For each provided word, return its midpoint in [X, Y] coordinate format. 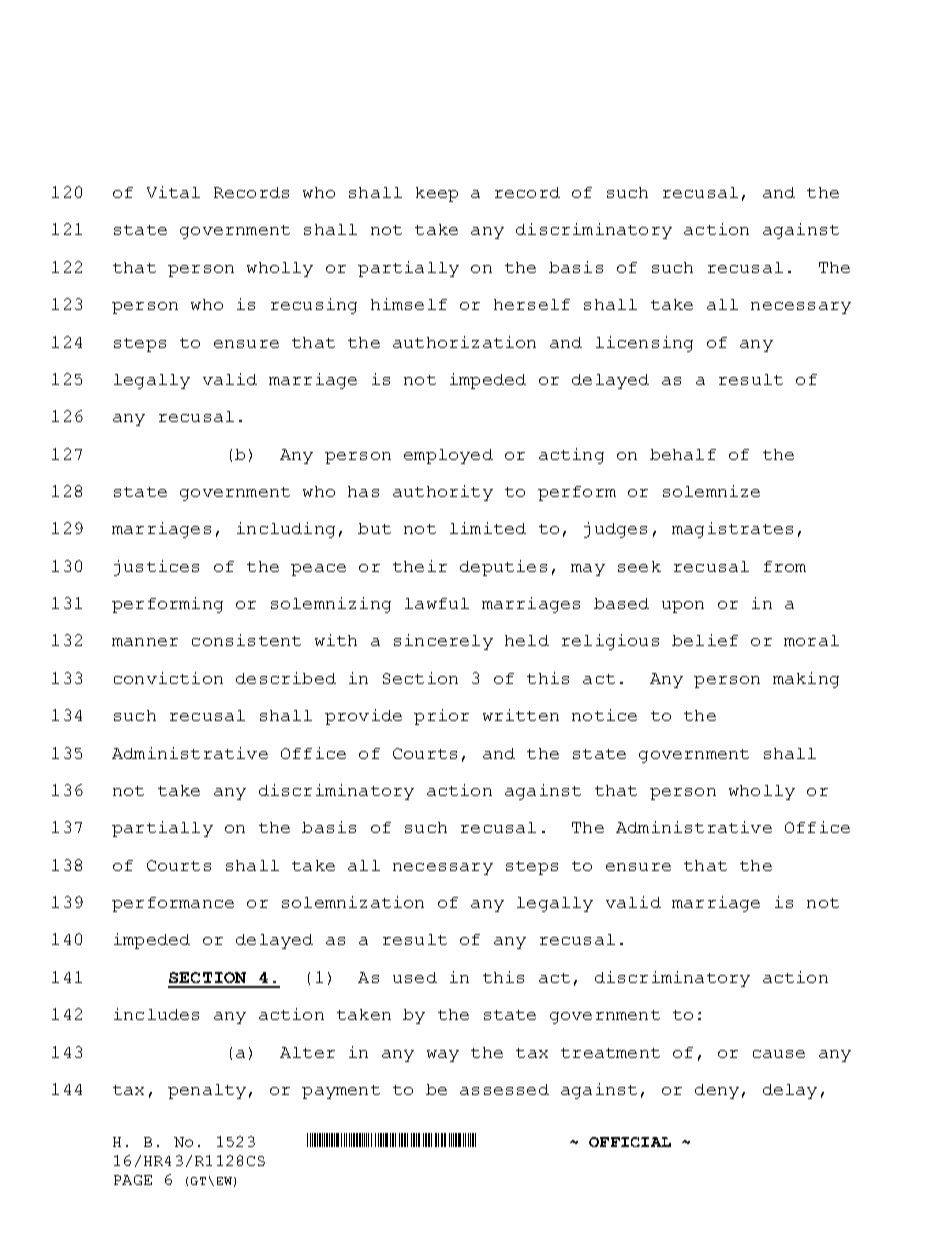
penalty [207, 1091]
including [286, 530]
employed [448, 456]
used [415, 977]
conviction [168, 678]
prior [441, 717]
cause [779, 1054]
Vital [173, 192]
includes [156, 1014]
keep [437, 194]
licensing [644, 344]
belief [705, 640]
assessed [504, 1089]
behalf [683, 454]
